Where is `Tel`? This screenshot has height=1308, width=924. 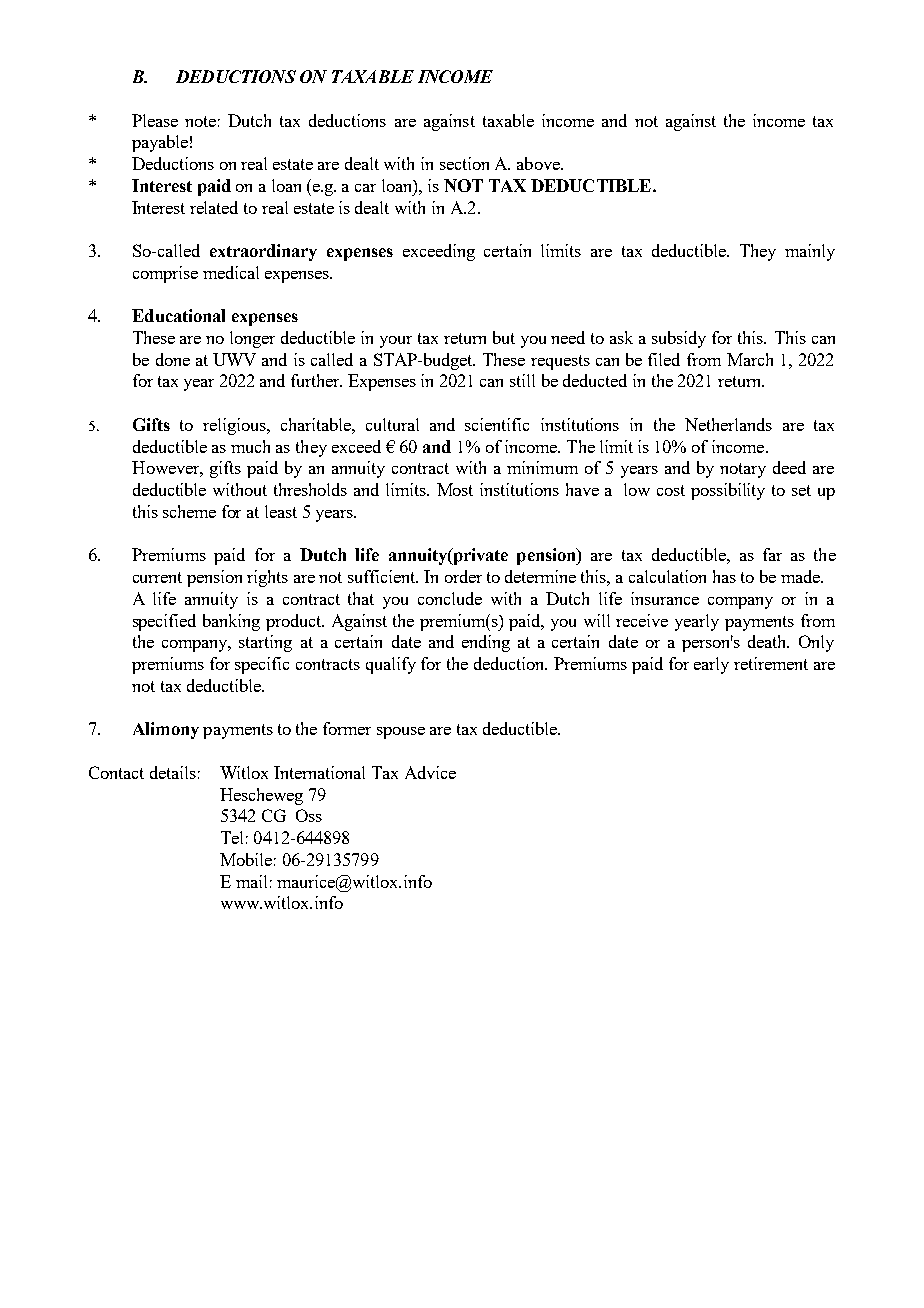
Tel is located at coordinates (232, 837).
